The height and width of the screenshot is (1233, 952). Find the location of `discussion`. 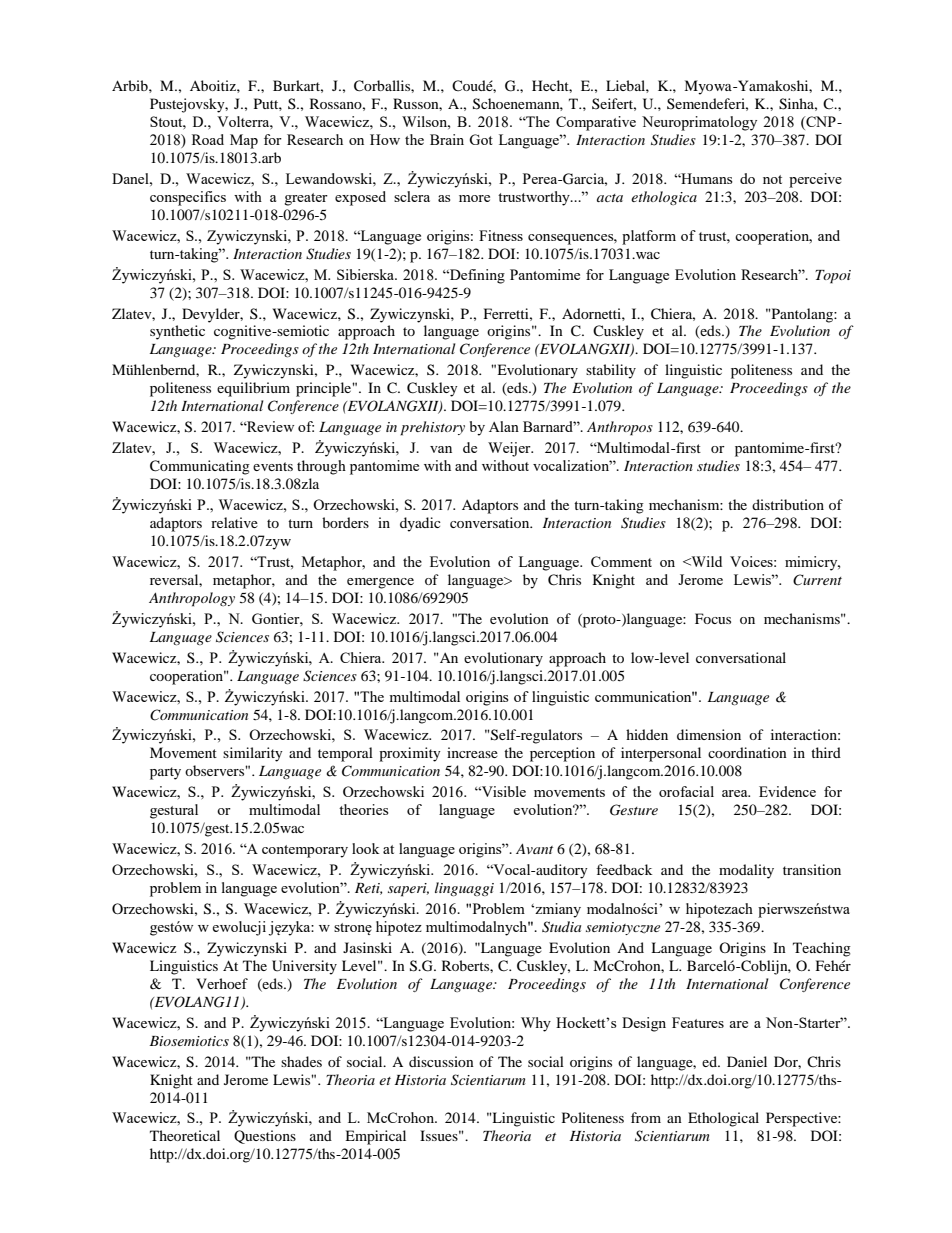

discussion is located at coordinates (441, 1061).
